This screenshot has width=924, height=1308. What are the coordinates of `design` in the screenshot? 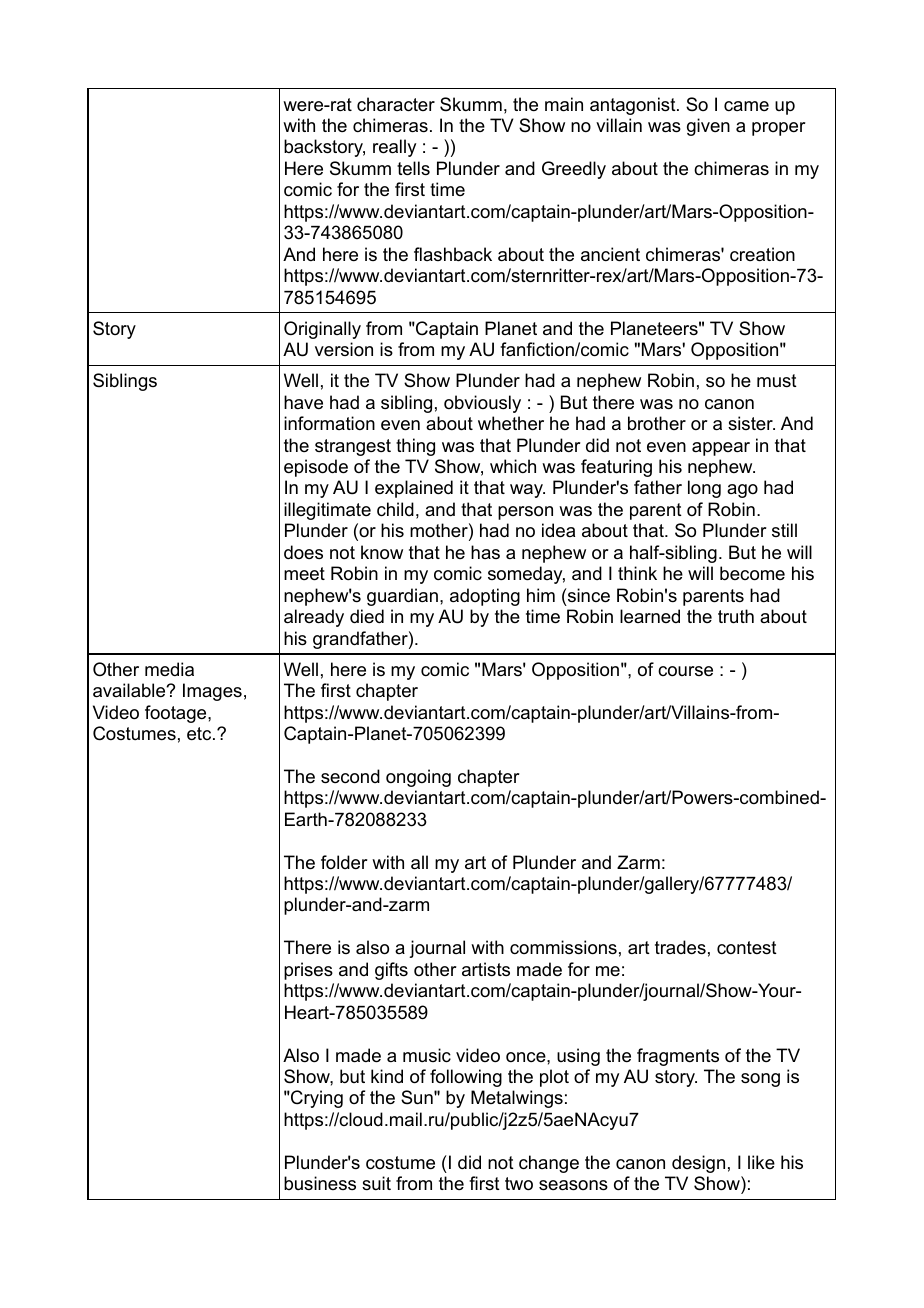 It's located at (698, 1164).
